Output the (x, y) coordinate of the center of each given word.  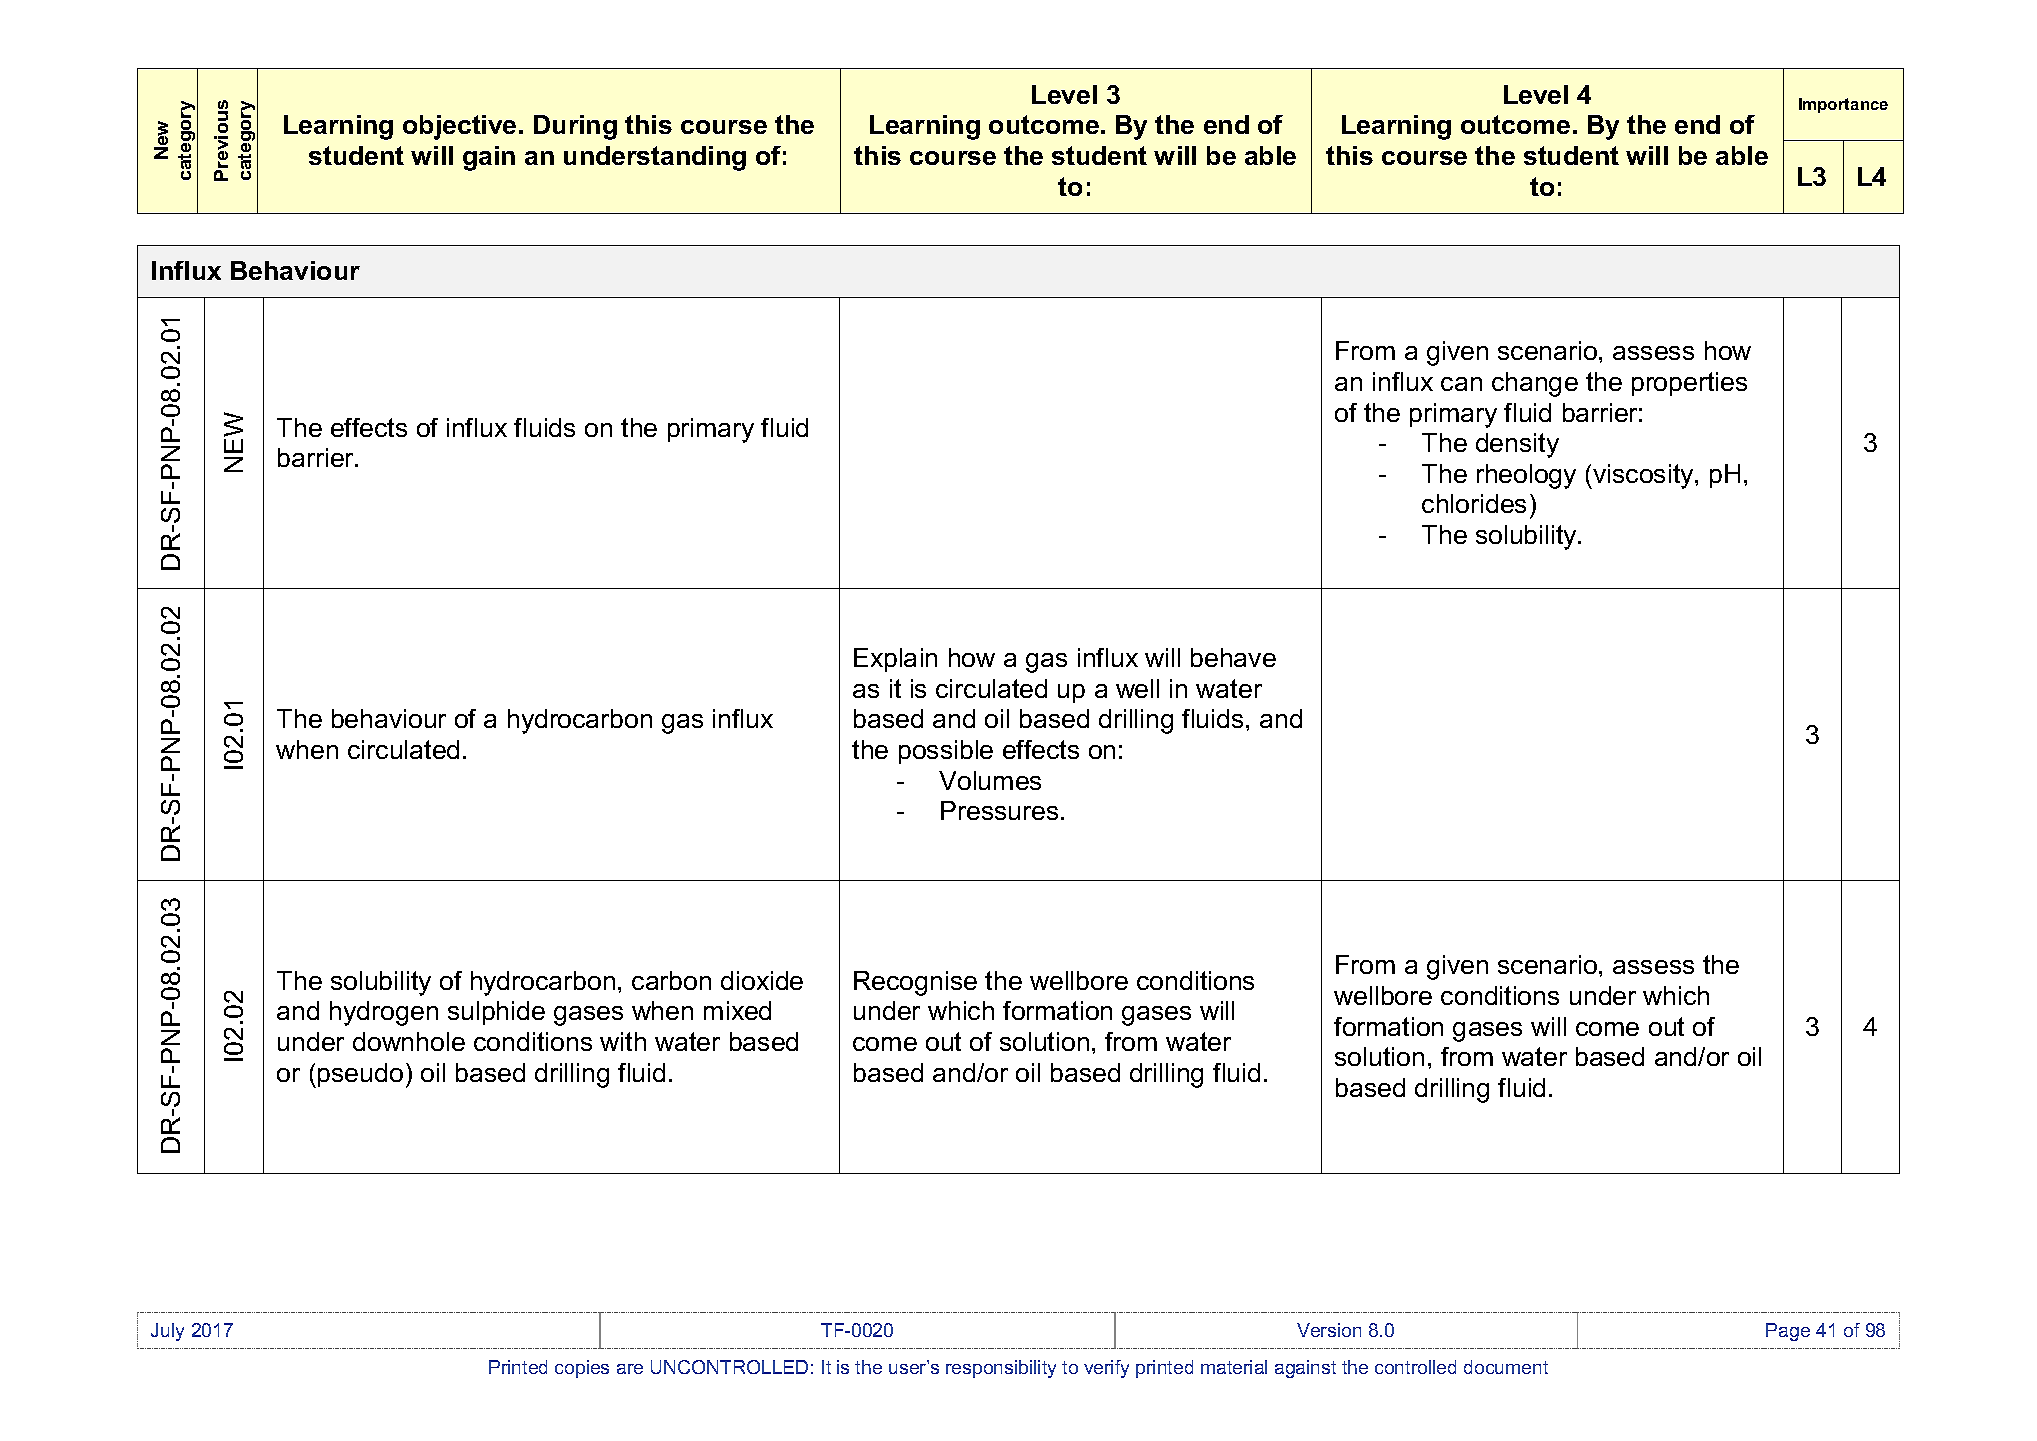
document (1506, 1367)
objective (459, 127)
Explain (895, 660)
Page (1788, 1332)
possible (946, 752)
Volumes (990, 780)
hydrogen (384, 1013)
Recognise (915, 983)
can (1461, 384)
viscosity (1643, 476)
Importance (1843, 105)
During (575, 127)
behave (1233, 657)
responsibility (1001, 1369)
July (167, 1332)
